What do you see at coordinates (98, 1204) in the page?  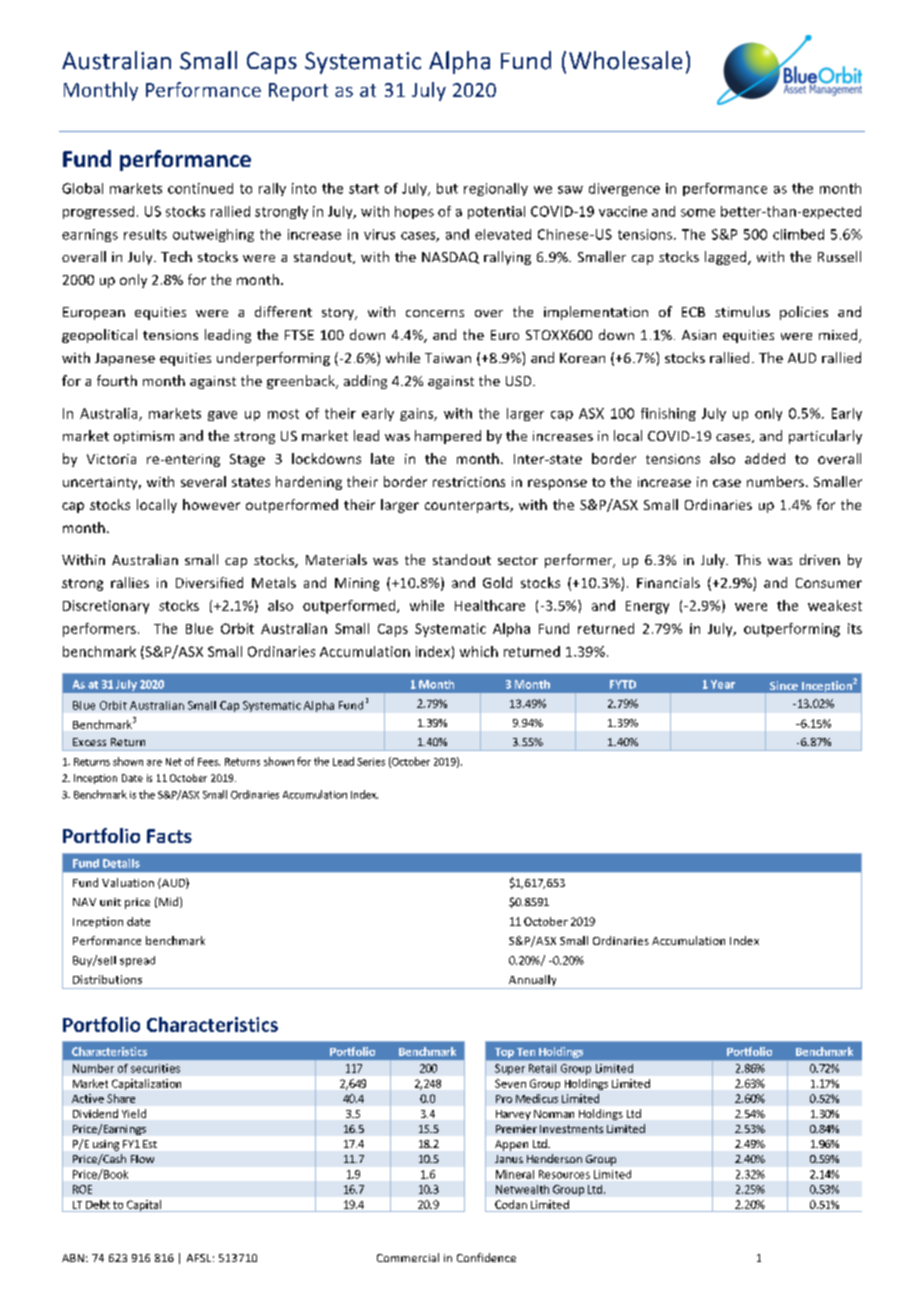 I see `Debt` at bounding box center [98, 1204].
